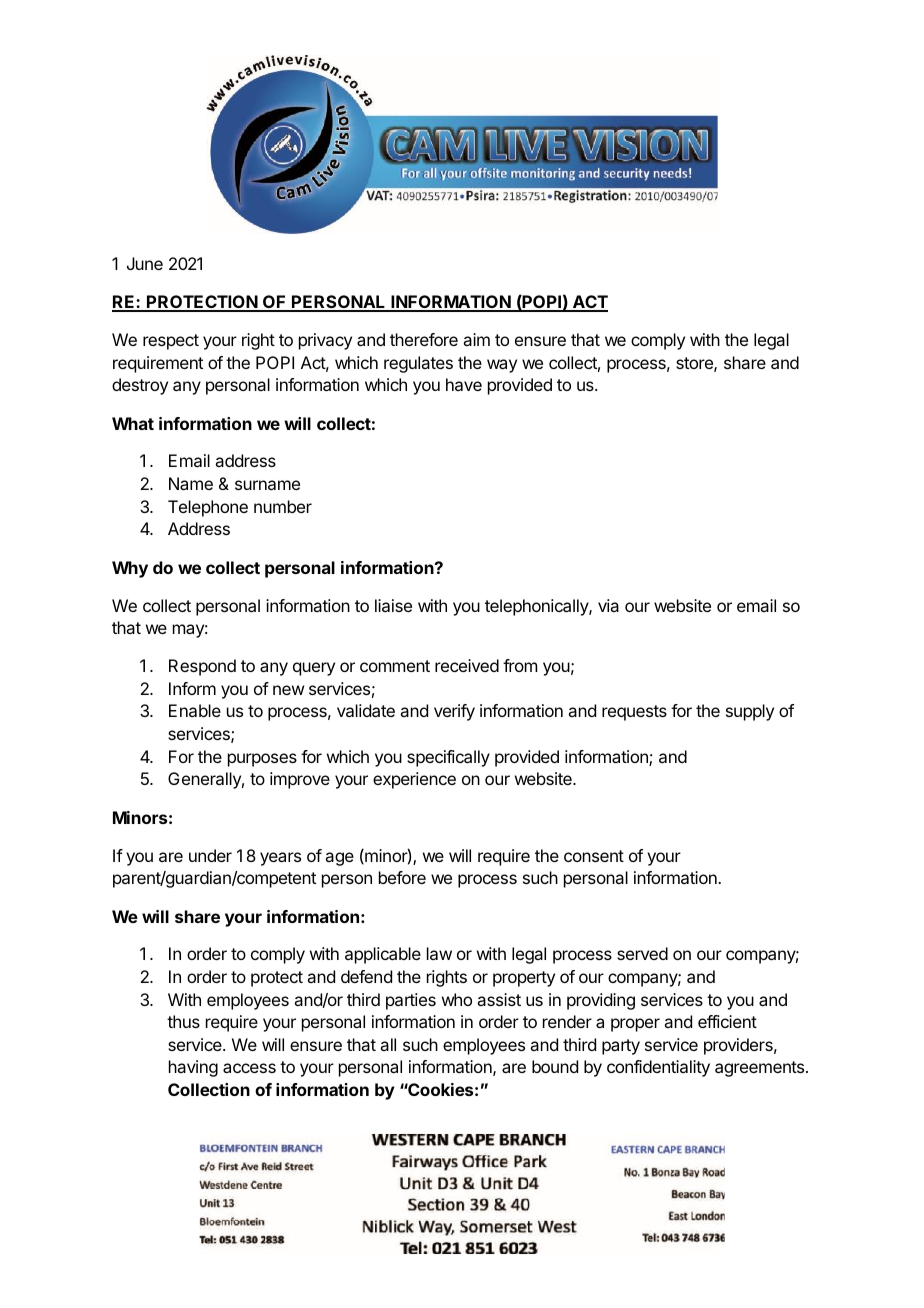 Image resolution: width=924 pixels, height=1308 pixels. Describe the element at coordinates (145, 263) in the screenshot. I see `June` at that location.
